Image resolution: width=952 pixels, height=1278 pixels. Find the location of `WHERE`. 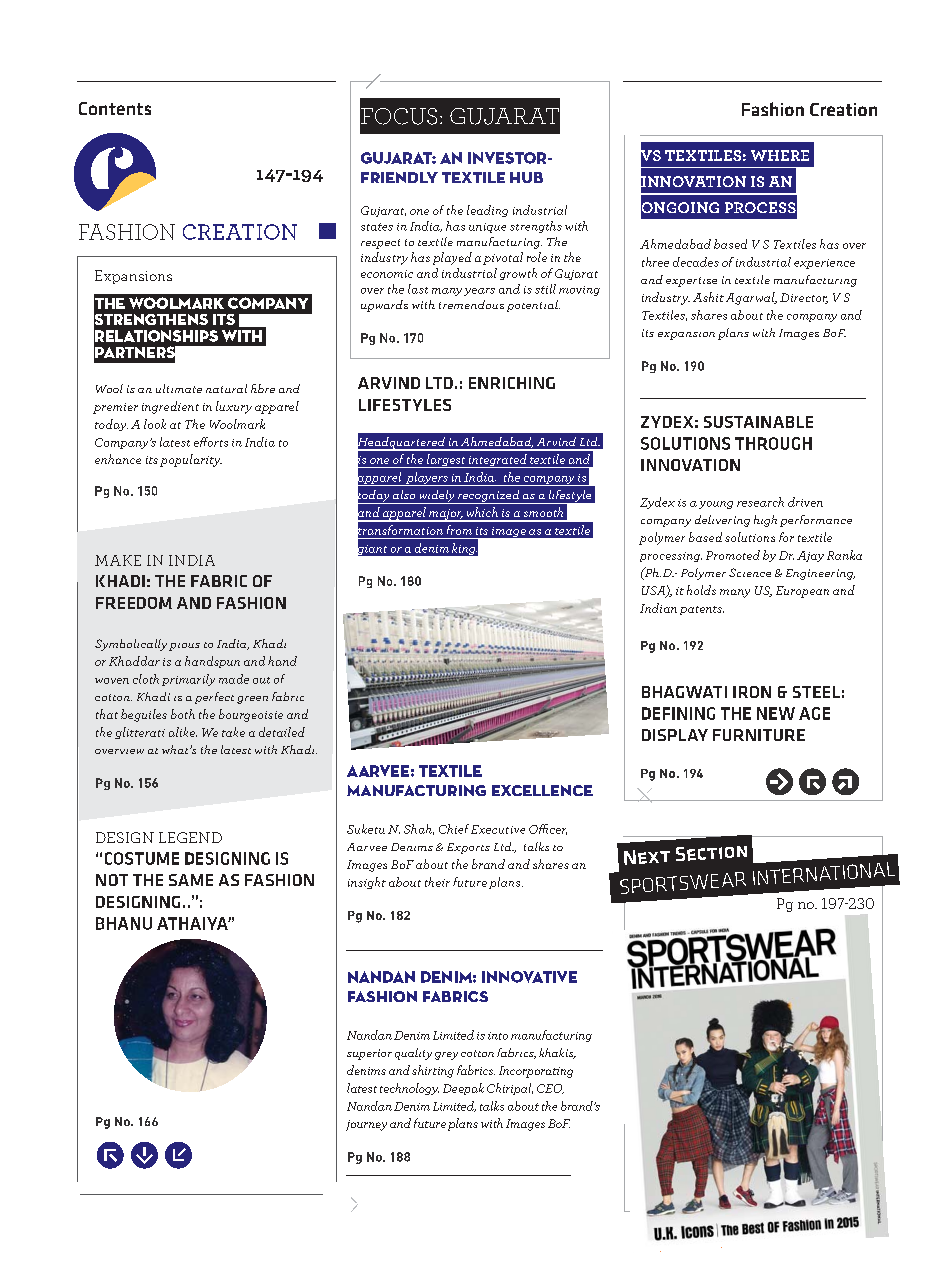

WHERE is located at coordinates (780, 155).
